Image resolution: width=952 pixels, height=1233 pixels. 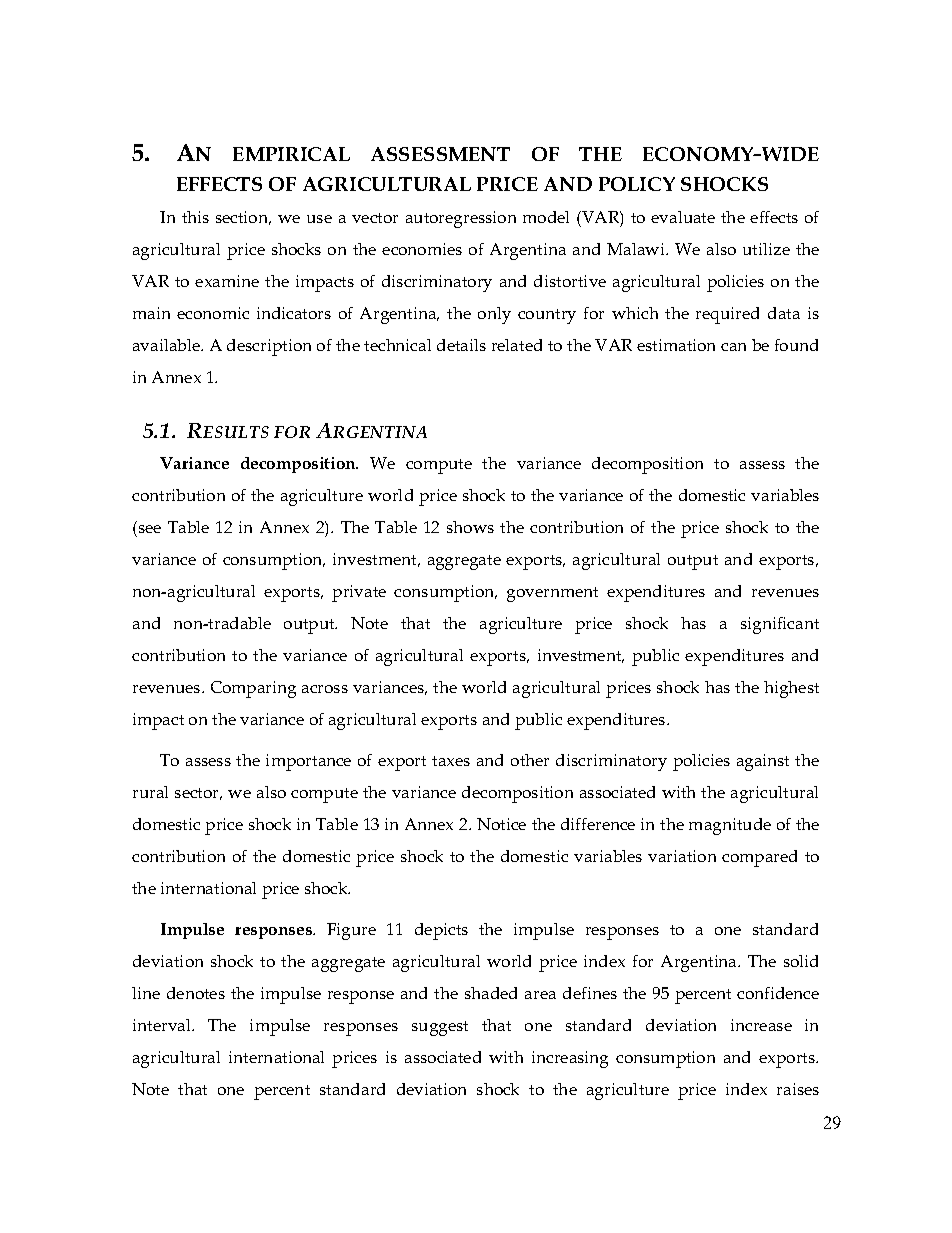 I want to click on details, so click(x=461, y=345).
